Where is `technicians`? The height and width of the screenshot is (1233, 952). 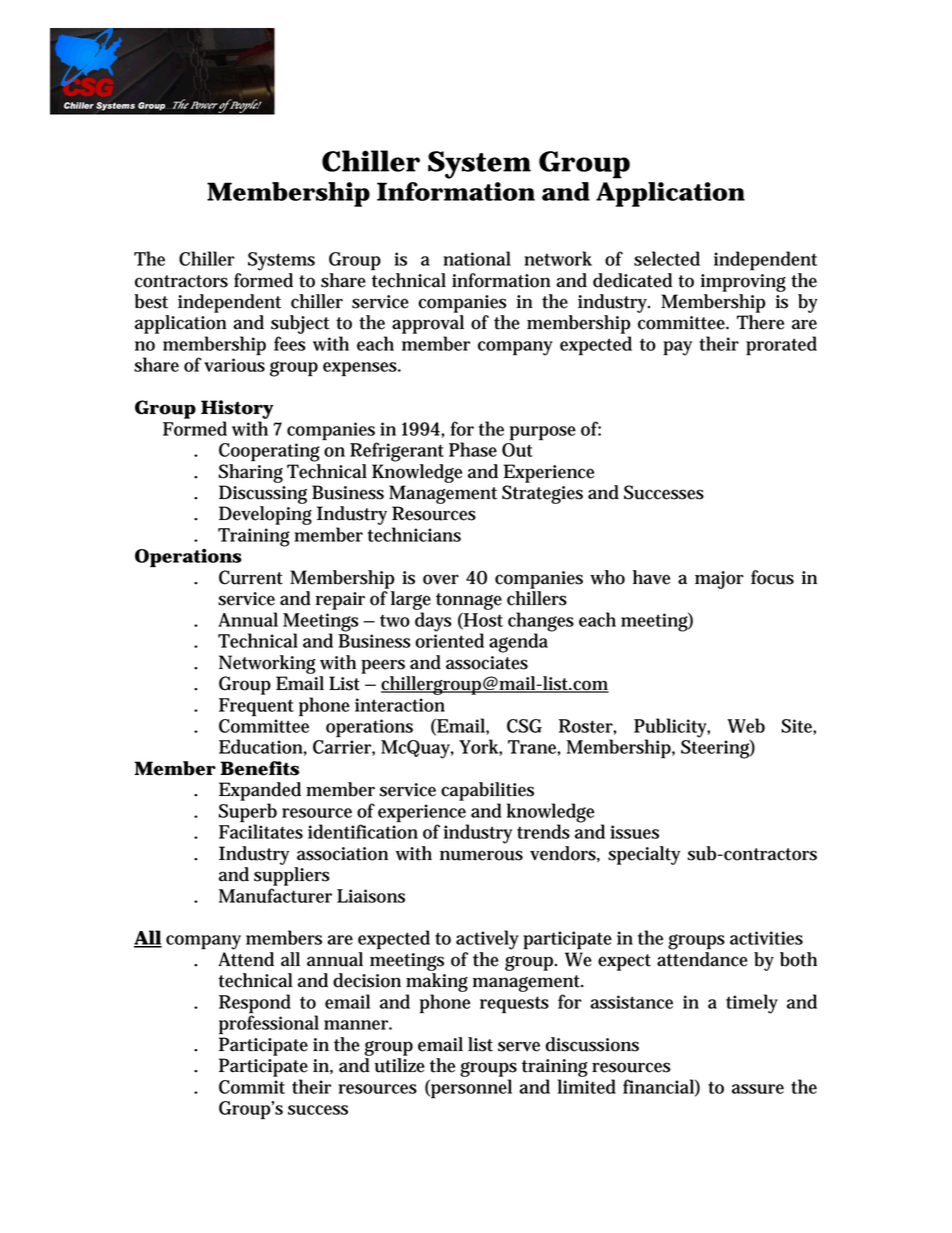 technicians is located at coordinates (414, 534).
